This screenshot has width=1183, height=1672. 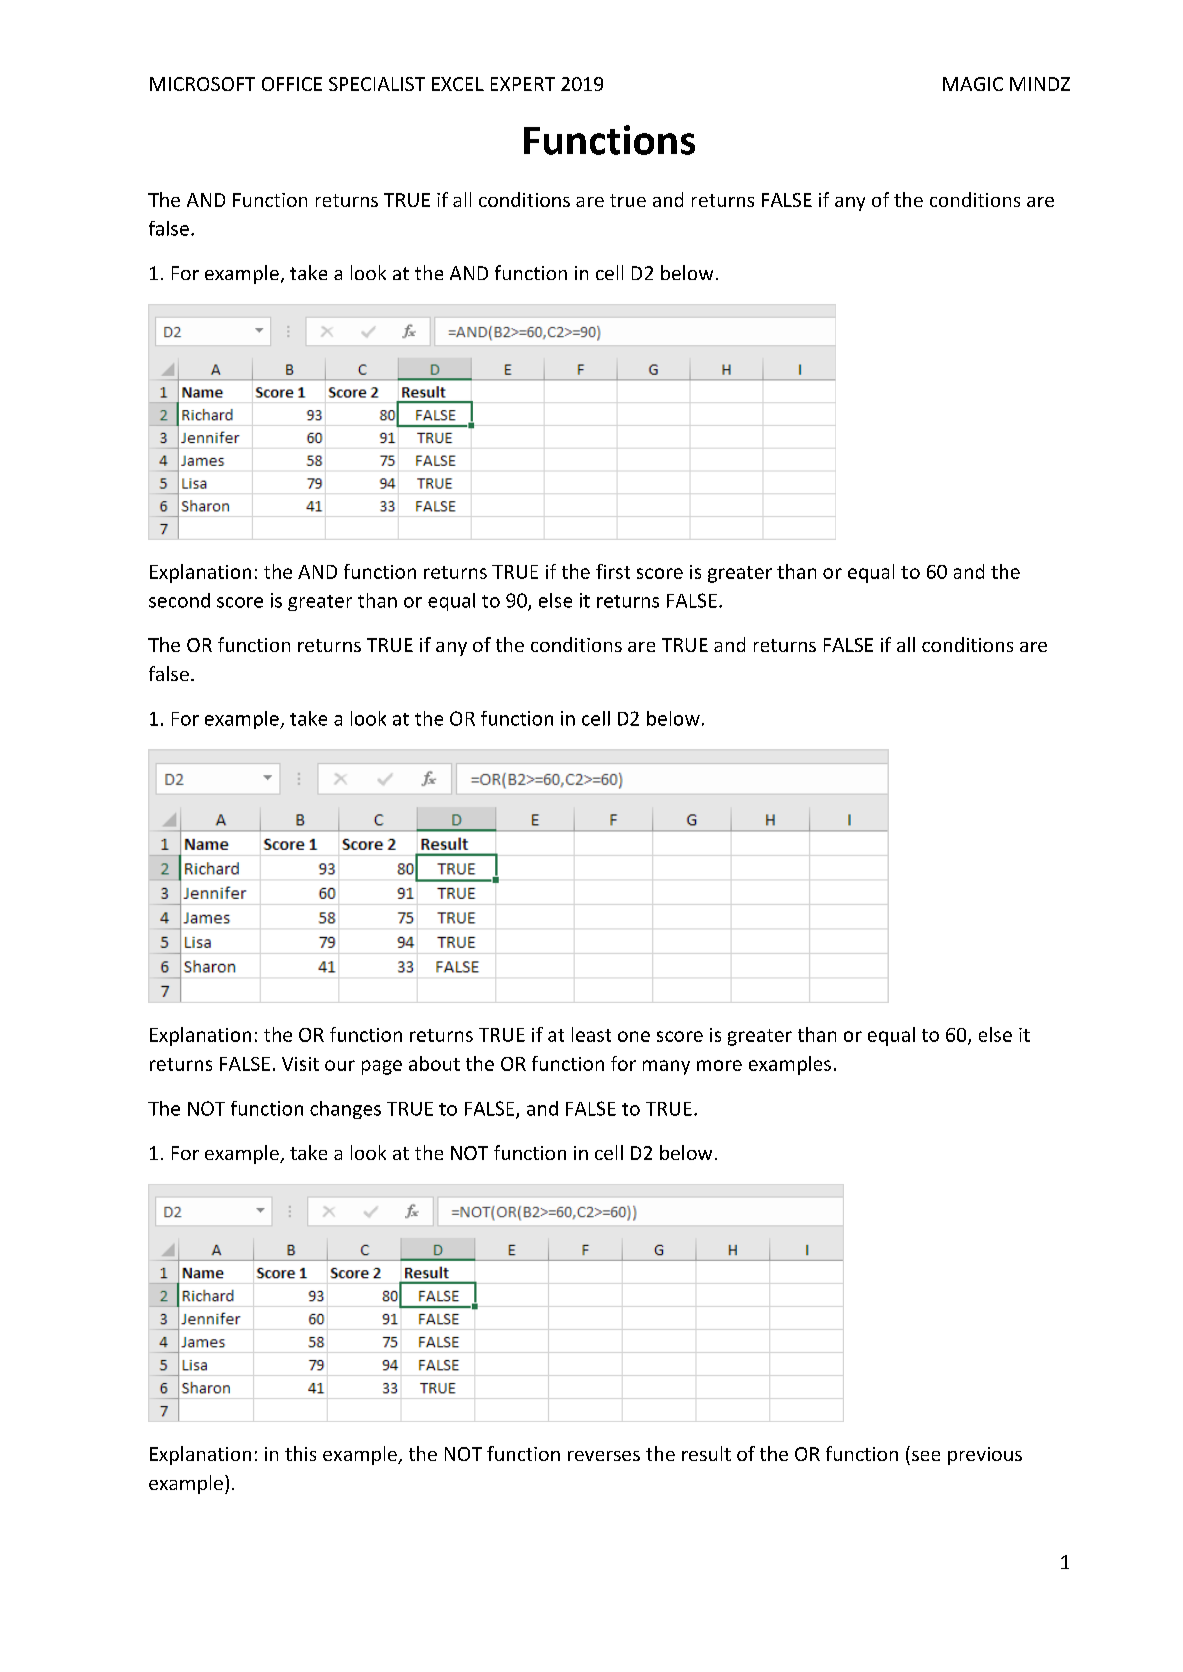 What do you see at coordinates (719, 1065) in the screenshot?
I see `more` at bounding box center [719, 1065].
